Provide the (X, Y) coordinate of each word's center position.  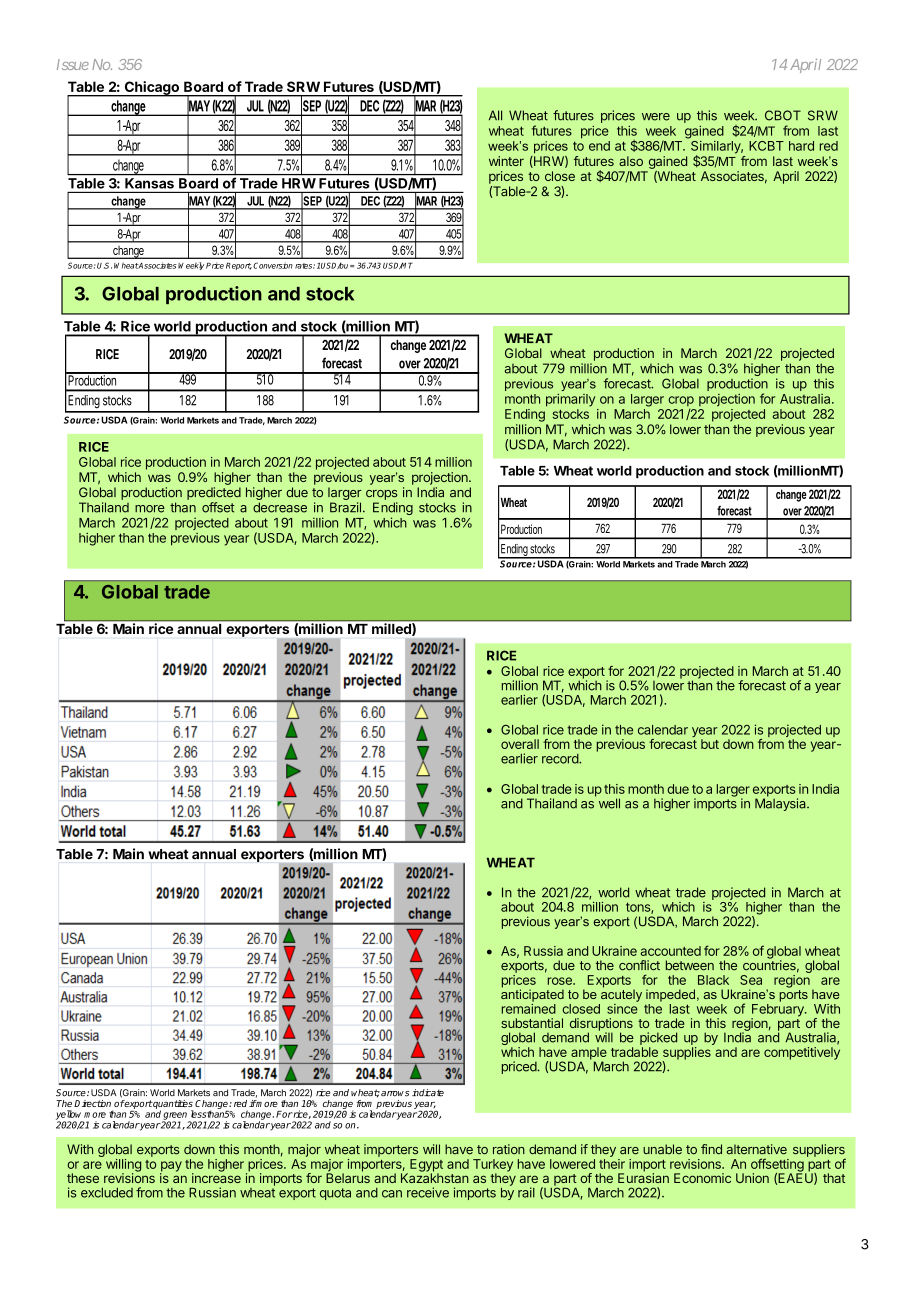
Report (239, 266)
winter (506, 161)
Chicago (151, 89)
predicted (214, 493)
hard (801, 146)
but (710, 744)
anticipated (532, 994)
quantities (173, 1105)
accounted (671, 951)
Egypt (426, 1166)
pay (171, 1167)
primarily (570, 400)
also (631, 161)
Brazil (345, 507)
